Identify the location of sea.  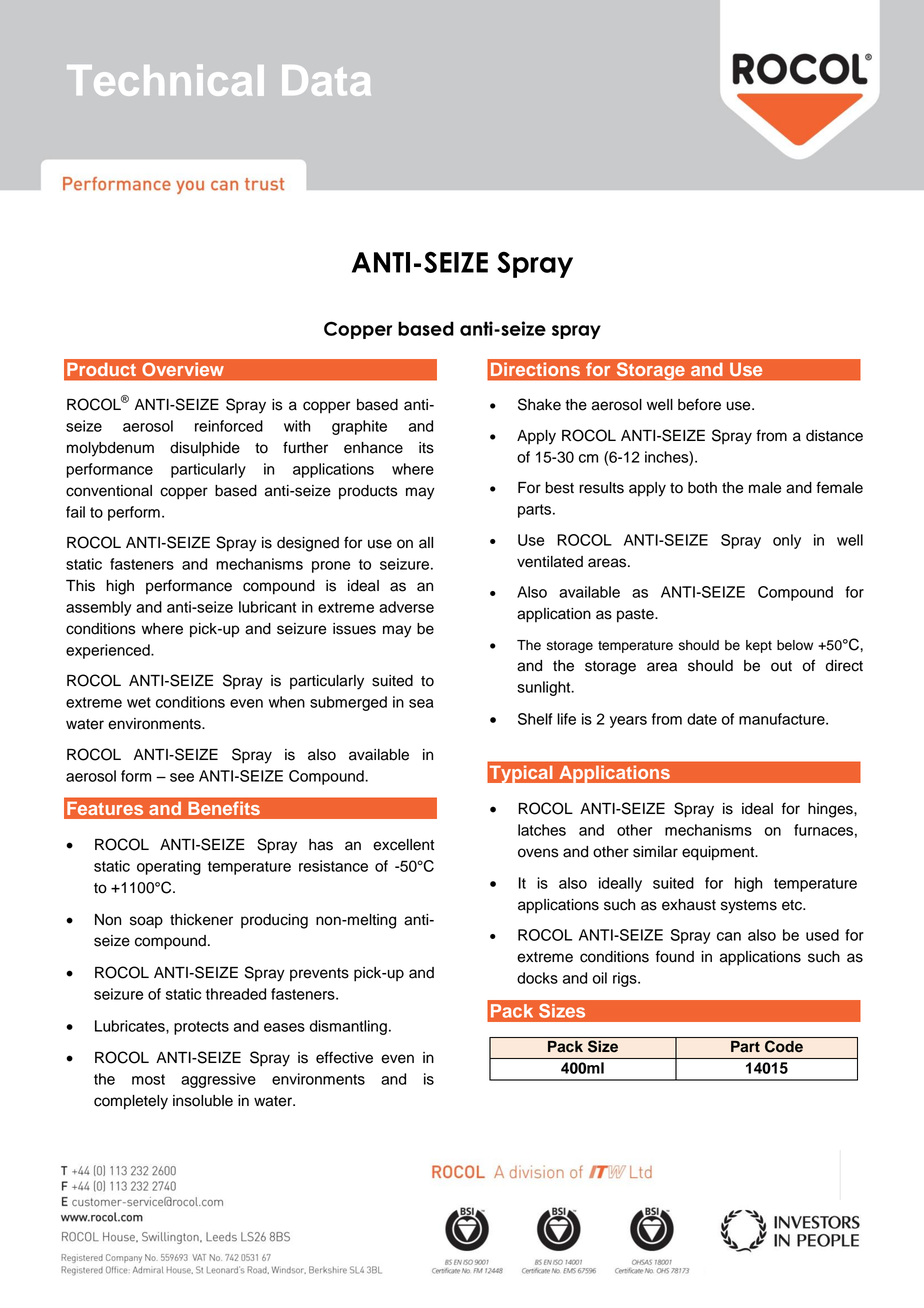
(421, 703).
